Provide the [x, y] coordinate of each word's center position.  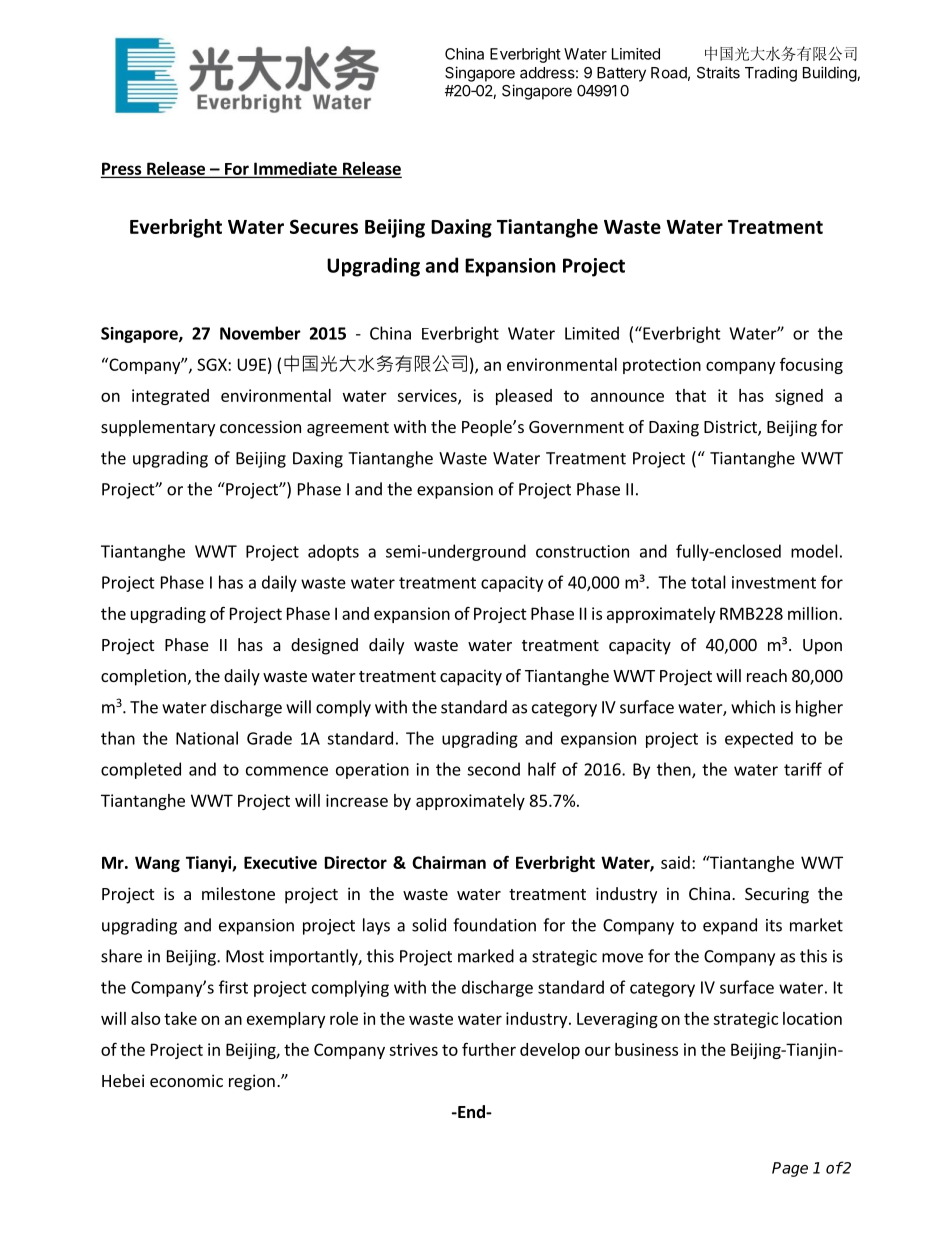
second [493, 769]
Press [122, 169]
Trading [771, 74]
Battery [621, 74]
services [428, 396]
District [731, 428]
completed [141, 770]
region [252, 1082]
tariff [803, 769]
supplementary [158, 428]
